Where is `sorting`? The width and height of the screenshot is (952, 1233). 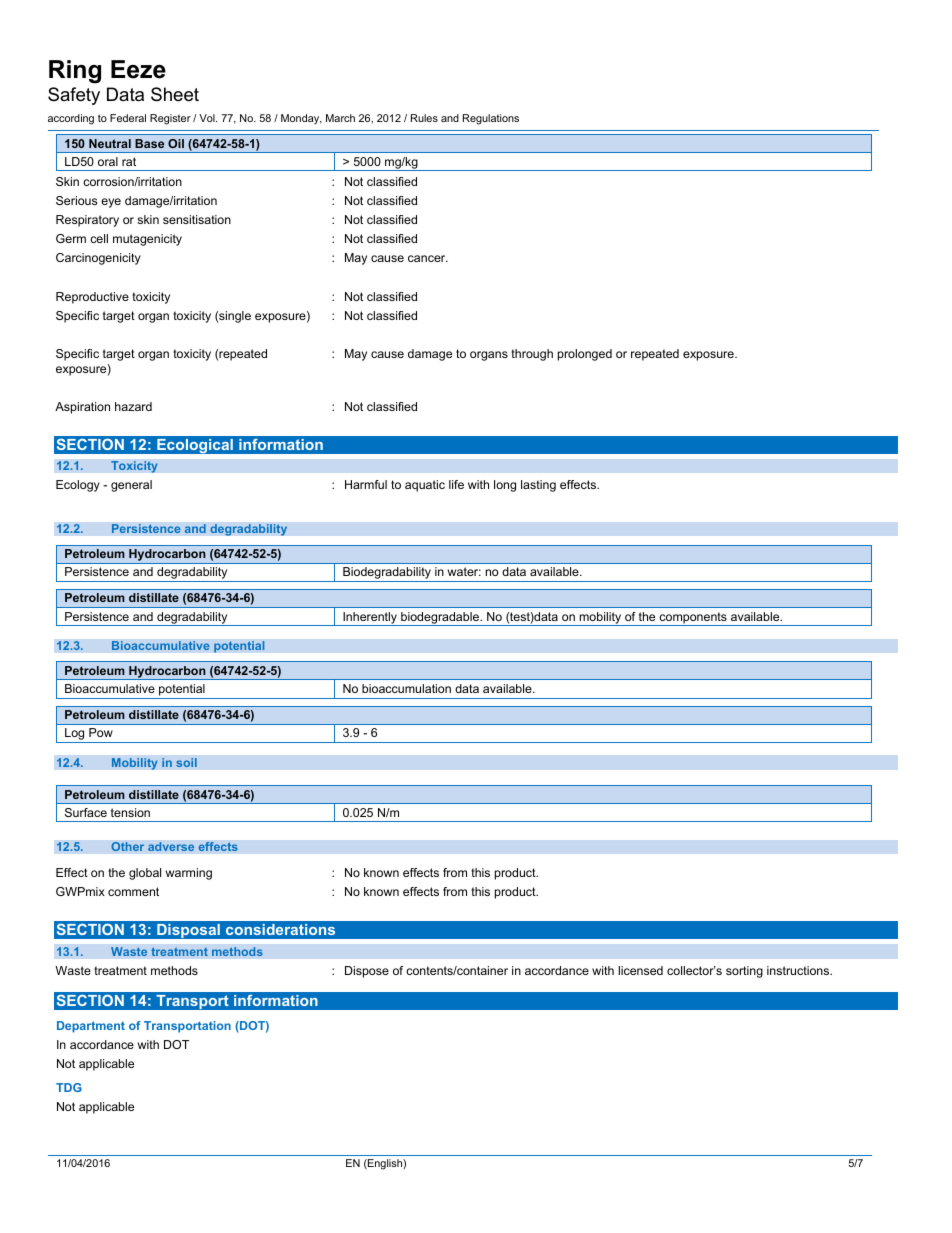
sorting is located at coordinates (744, 972).
